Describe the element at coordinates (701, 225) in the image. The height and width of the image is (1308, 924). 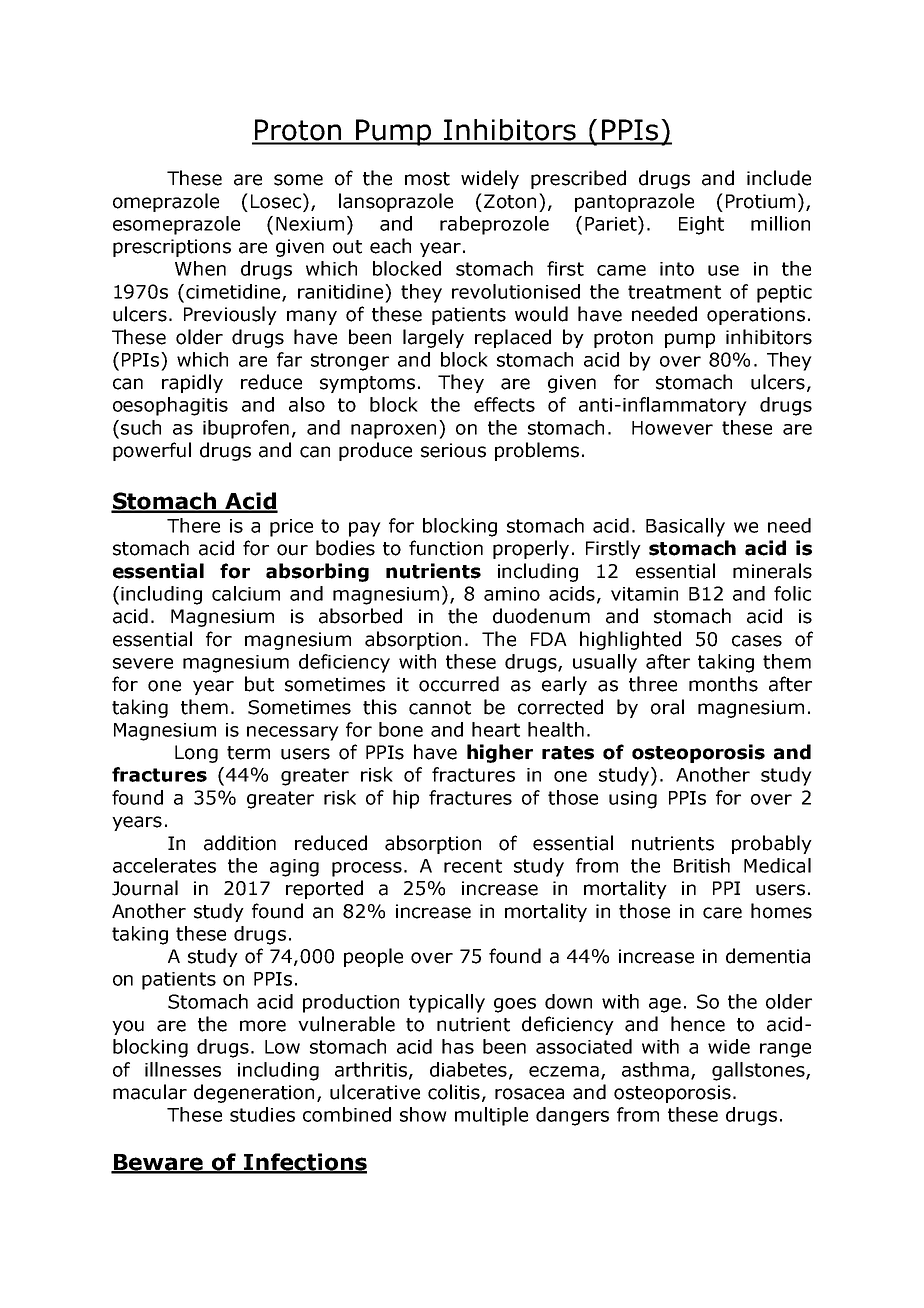
I see `Eight` at that location.
